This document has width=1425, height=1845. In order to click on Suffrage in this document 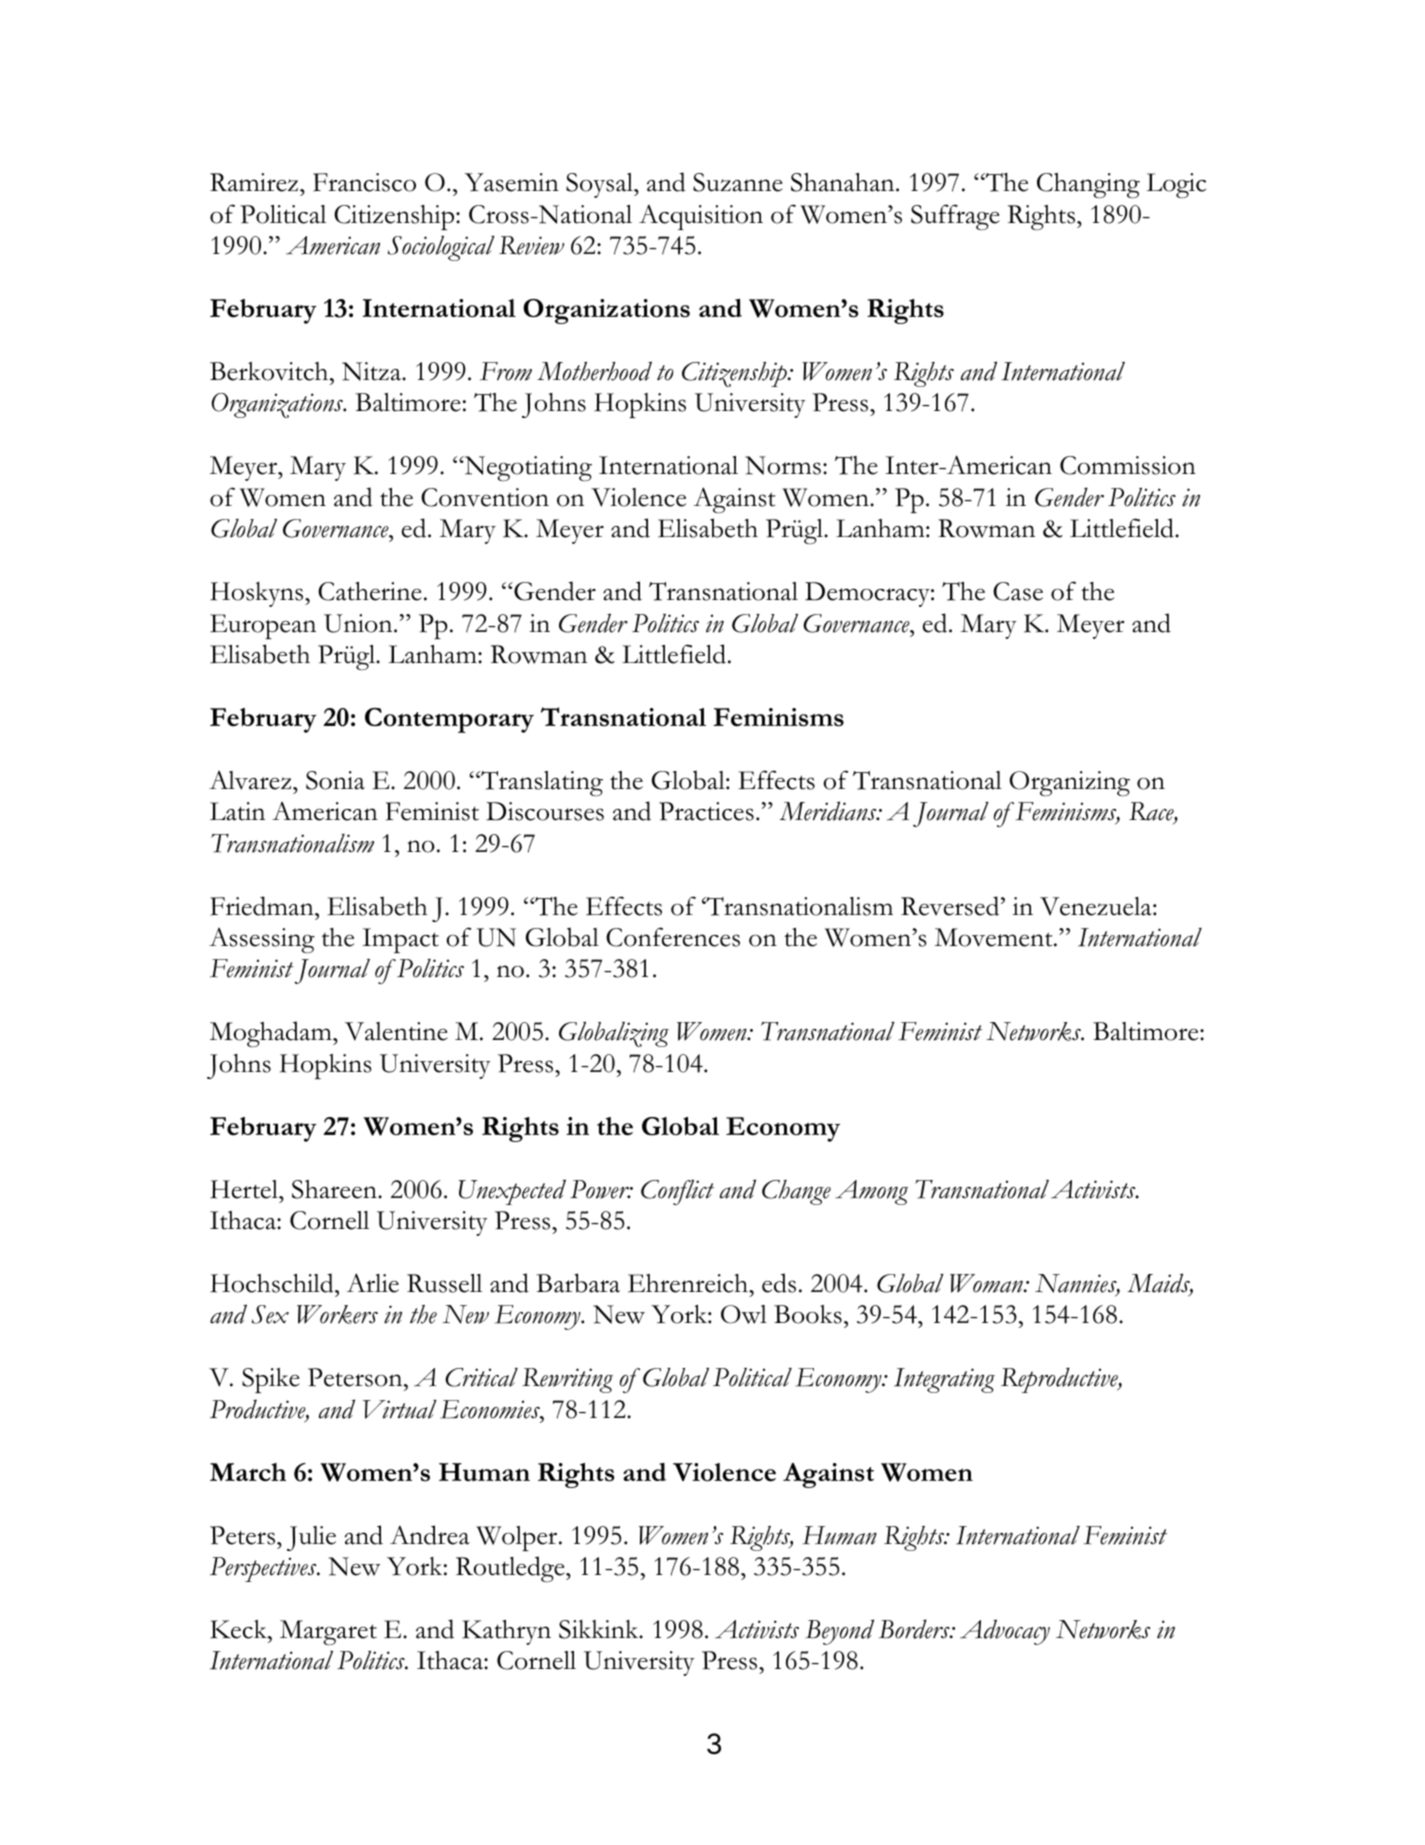, I will do `click(955, 217)`.
